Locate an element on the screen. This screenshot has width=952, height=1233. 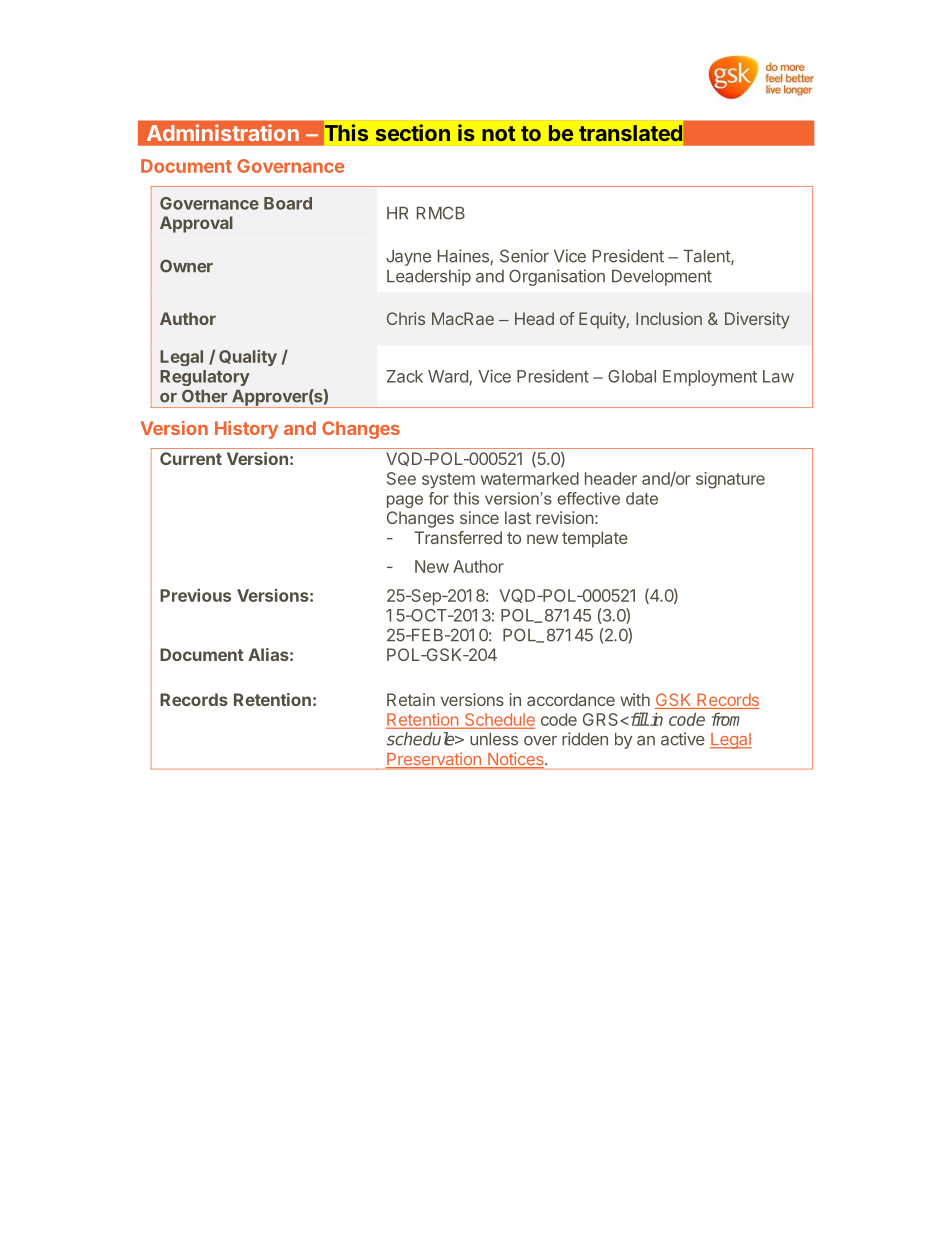
signature is located at coordinates (730, 480).
